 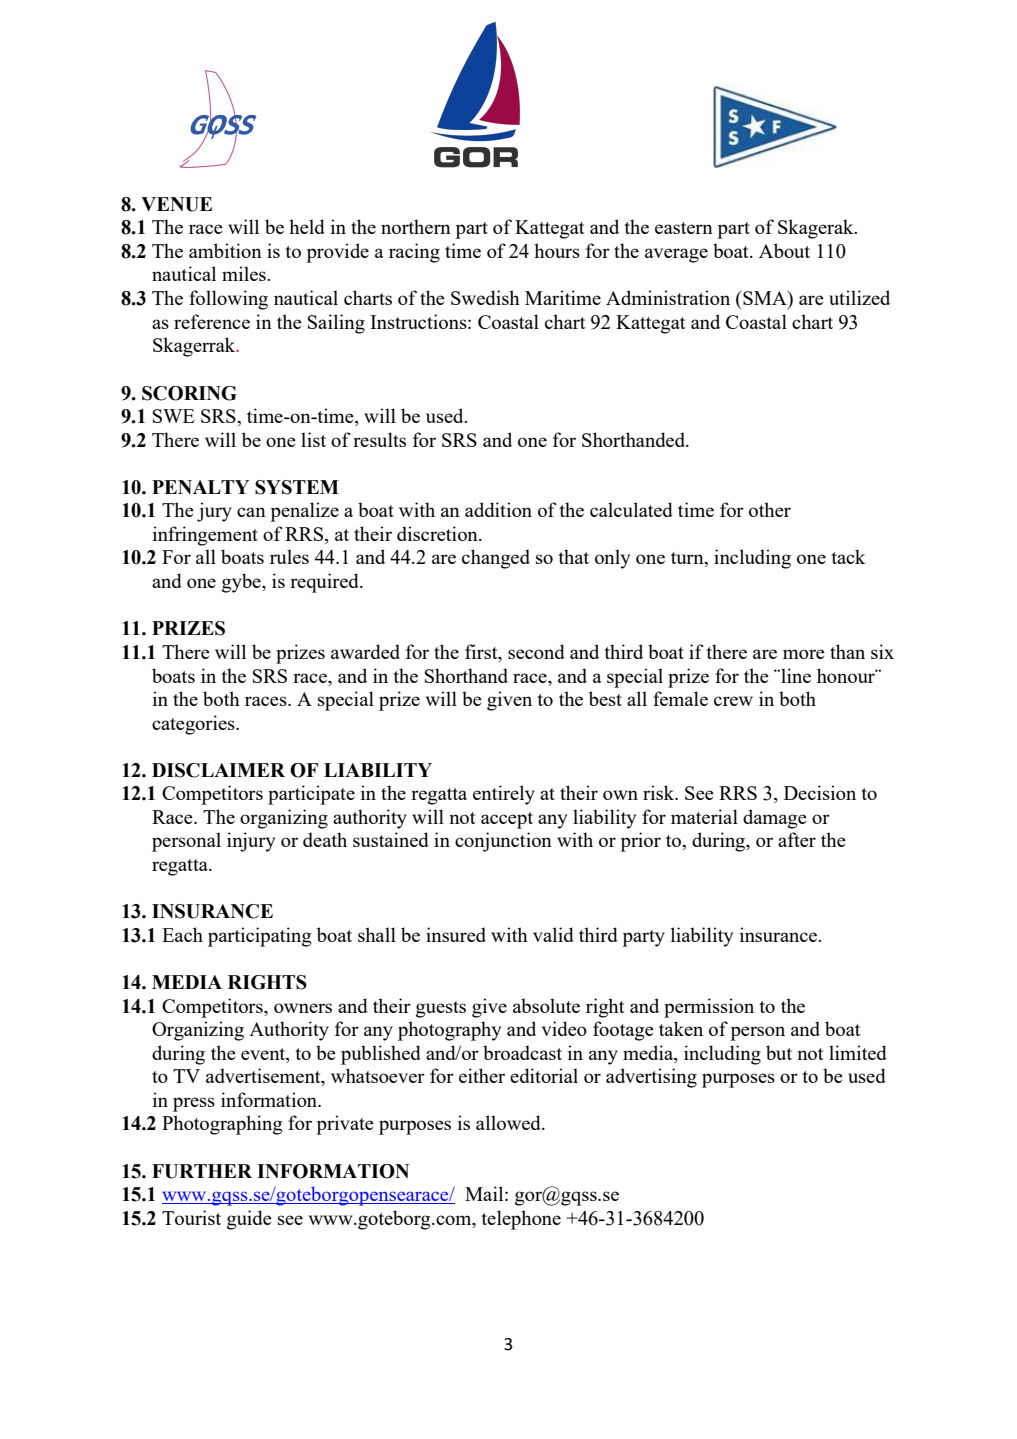 I want to click on but, so click(x=779, y=1052).
